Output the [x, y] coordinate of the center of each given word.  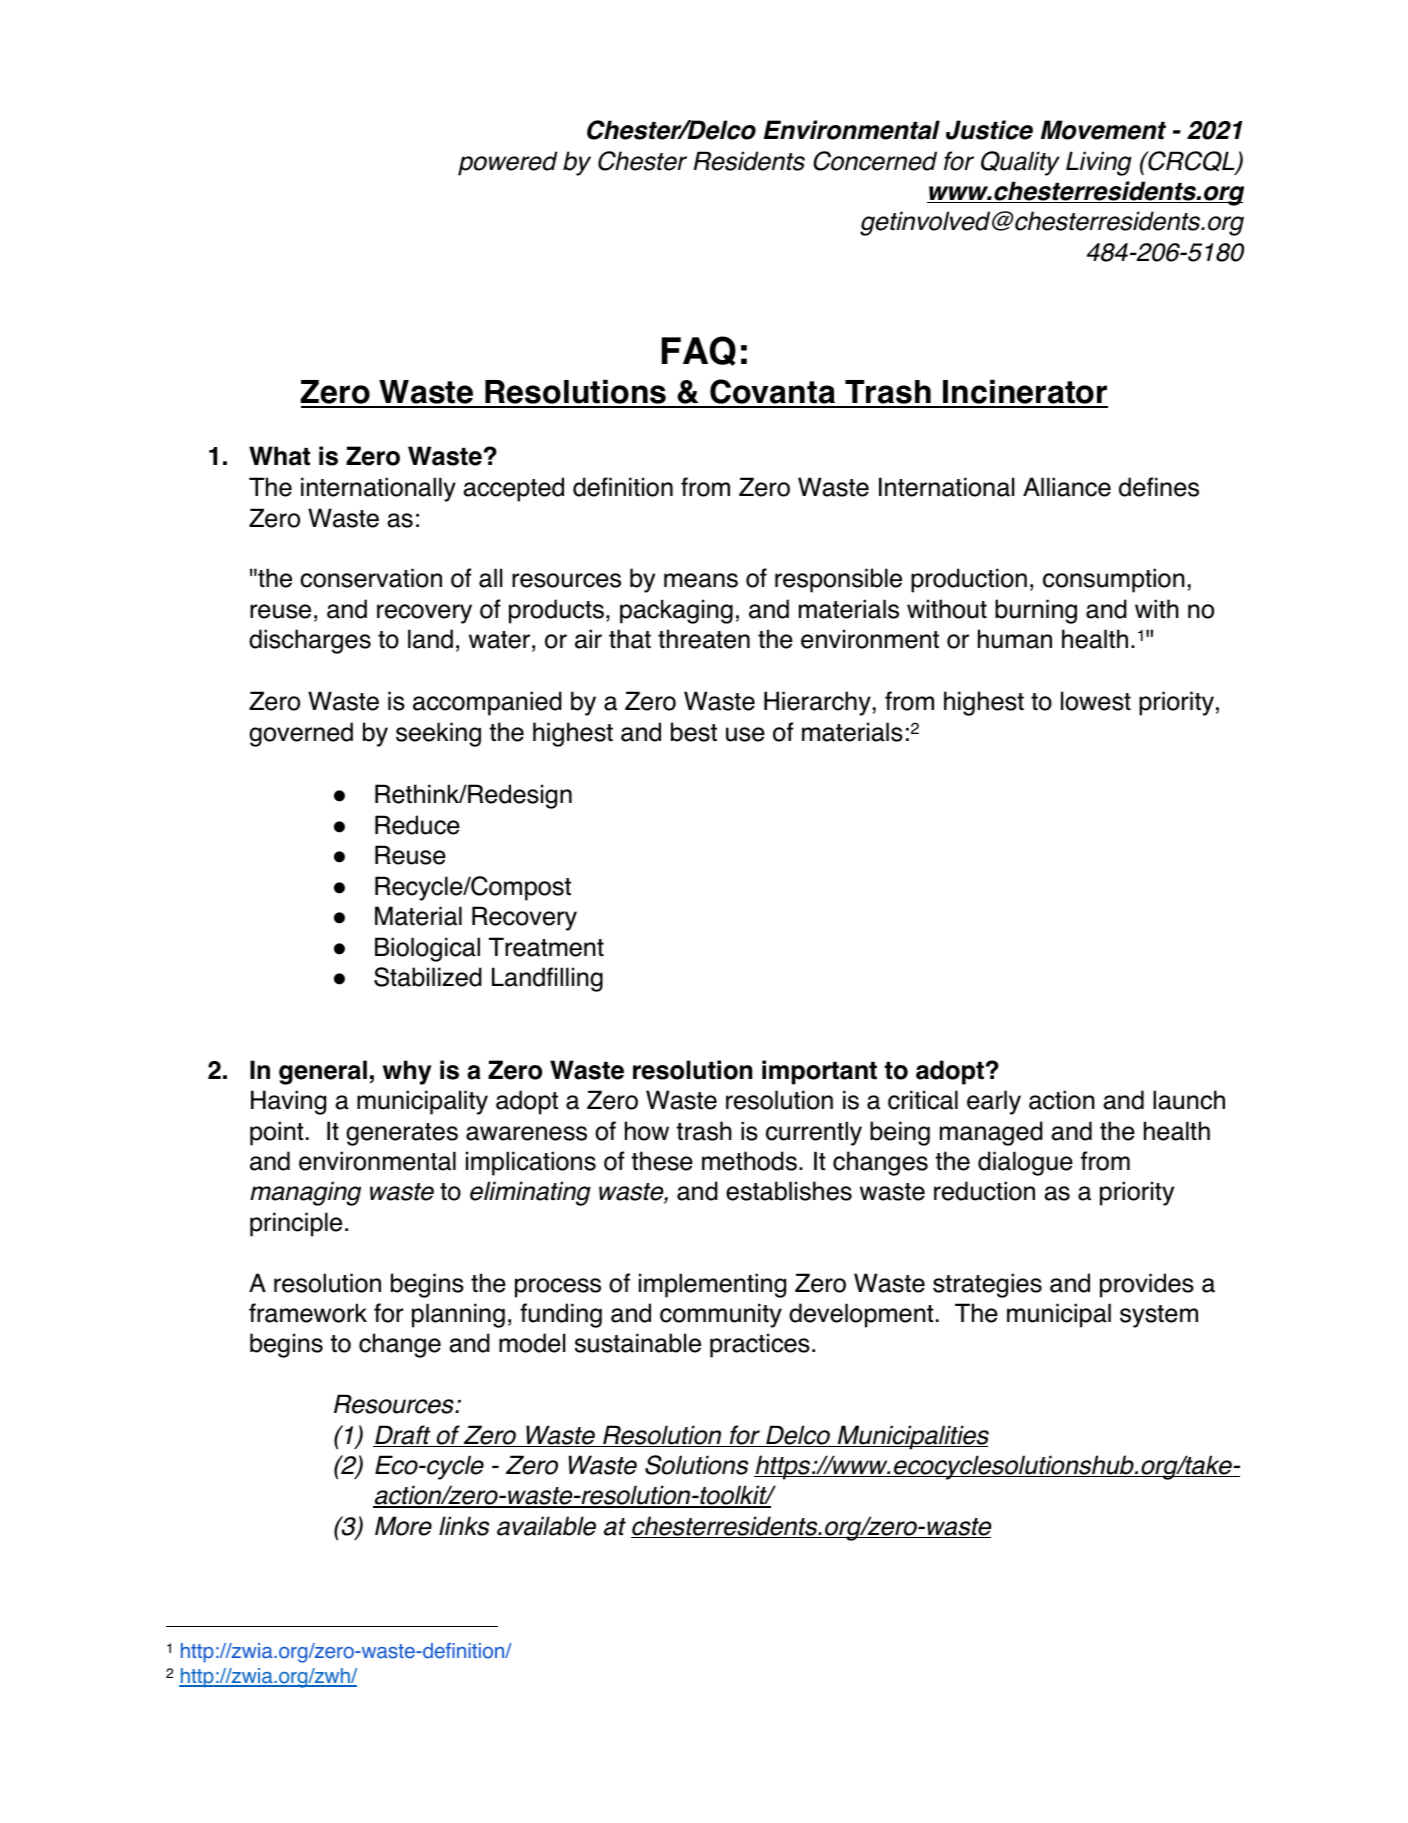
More [403, 1526]
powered [507, 163]
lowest [1096, 701]
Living [1099, 163]
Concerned [875, 161]
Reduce [417, 825]
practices [760, 1345]
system [1159, 1316]
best [694, 732]
